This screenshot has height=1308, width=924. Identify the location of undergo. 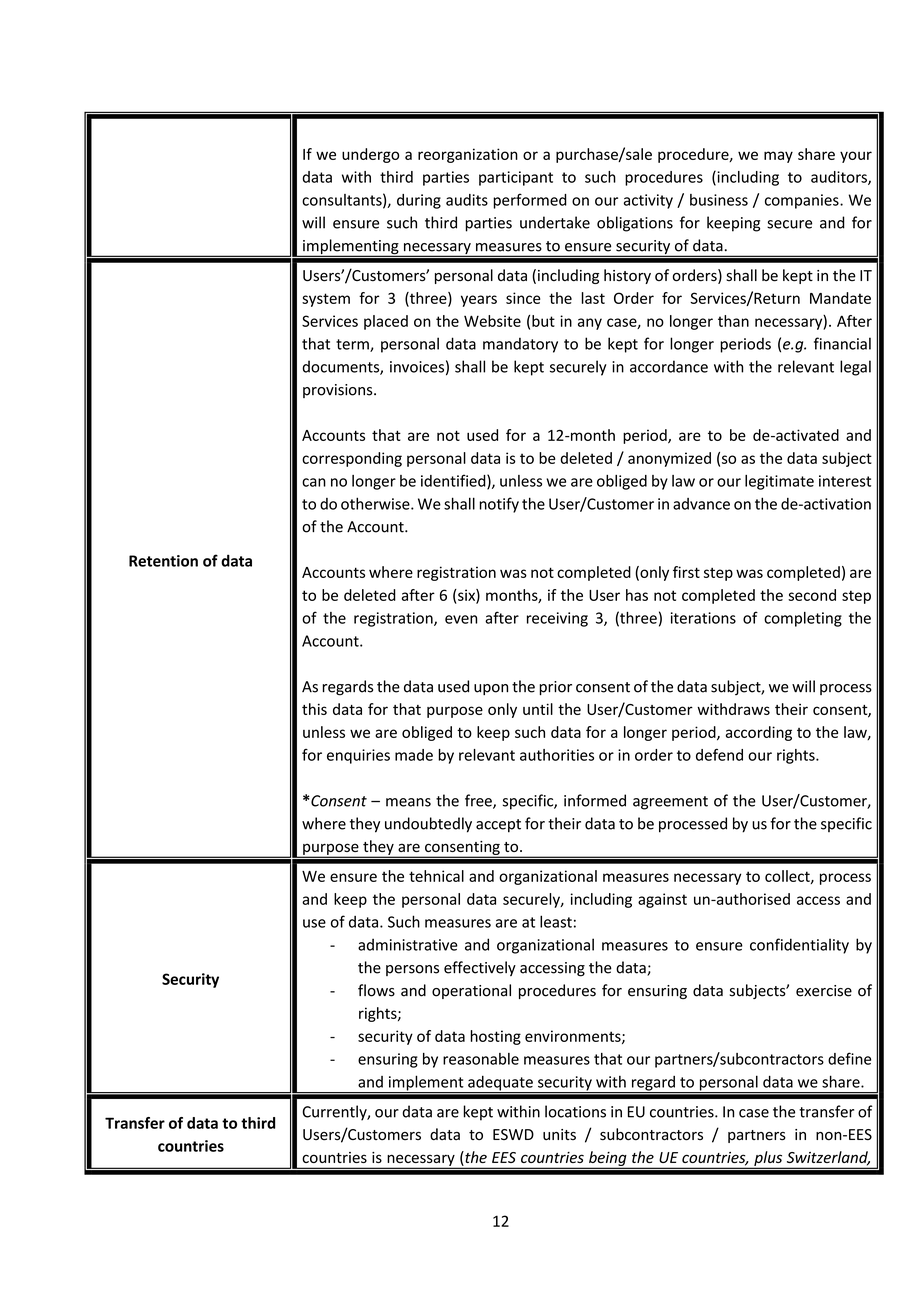
(370, 155).
